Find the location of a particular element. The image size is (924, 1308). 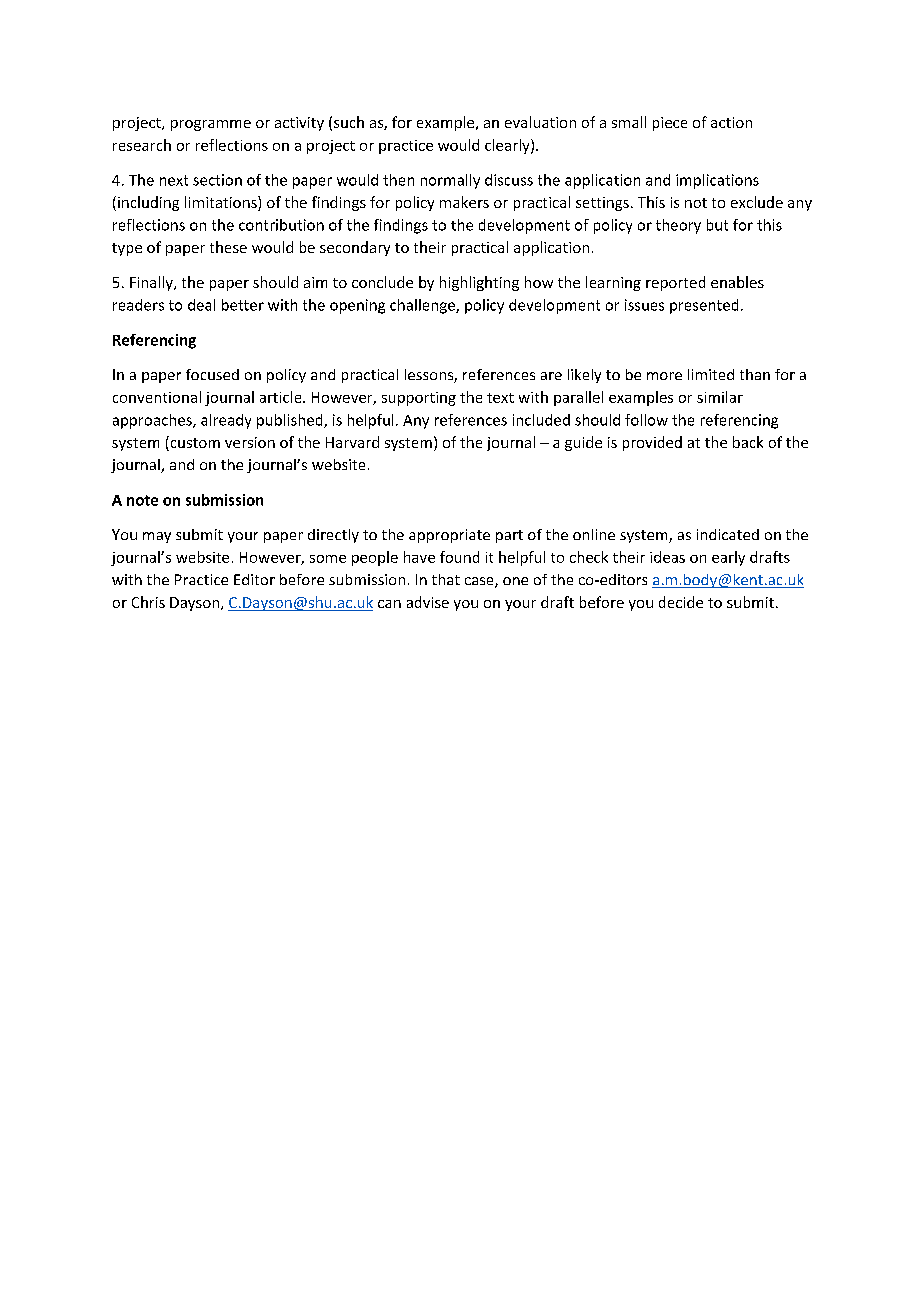

evaluation is located at coordinates (540, 122).
